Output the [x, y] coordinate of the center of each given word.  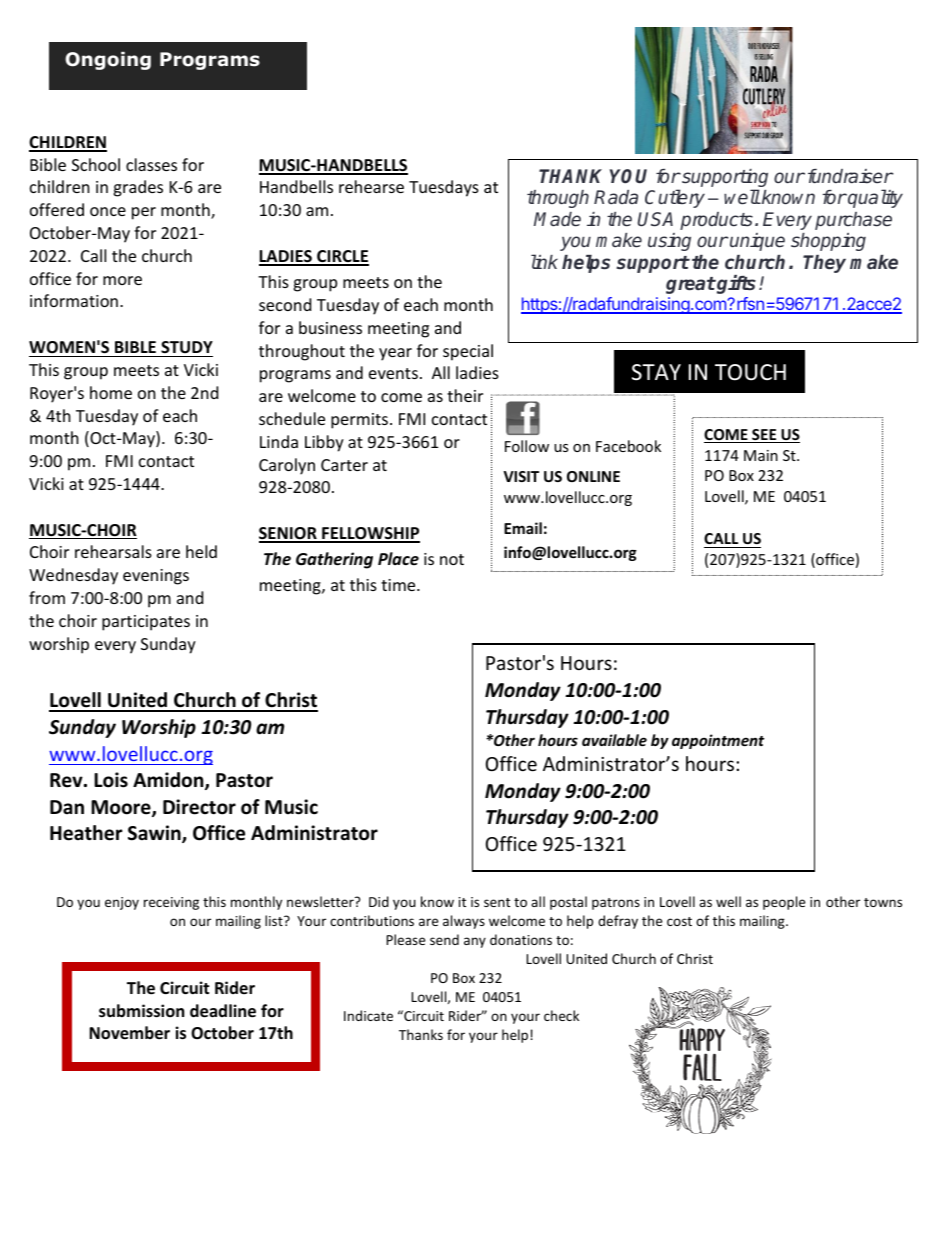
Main [761, 455]
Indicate [368, 1015]
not [452, 559]
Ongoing [108, 61]
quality [874, 198]
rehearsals [113, 551]
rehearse [371, 186]
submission [141, 1011]
